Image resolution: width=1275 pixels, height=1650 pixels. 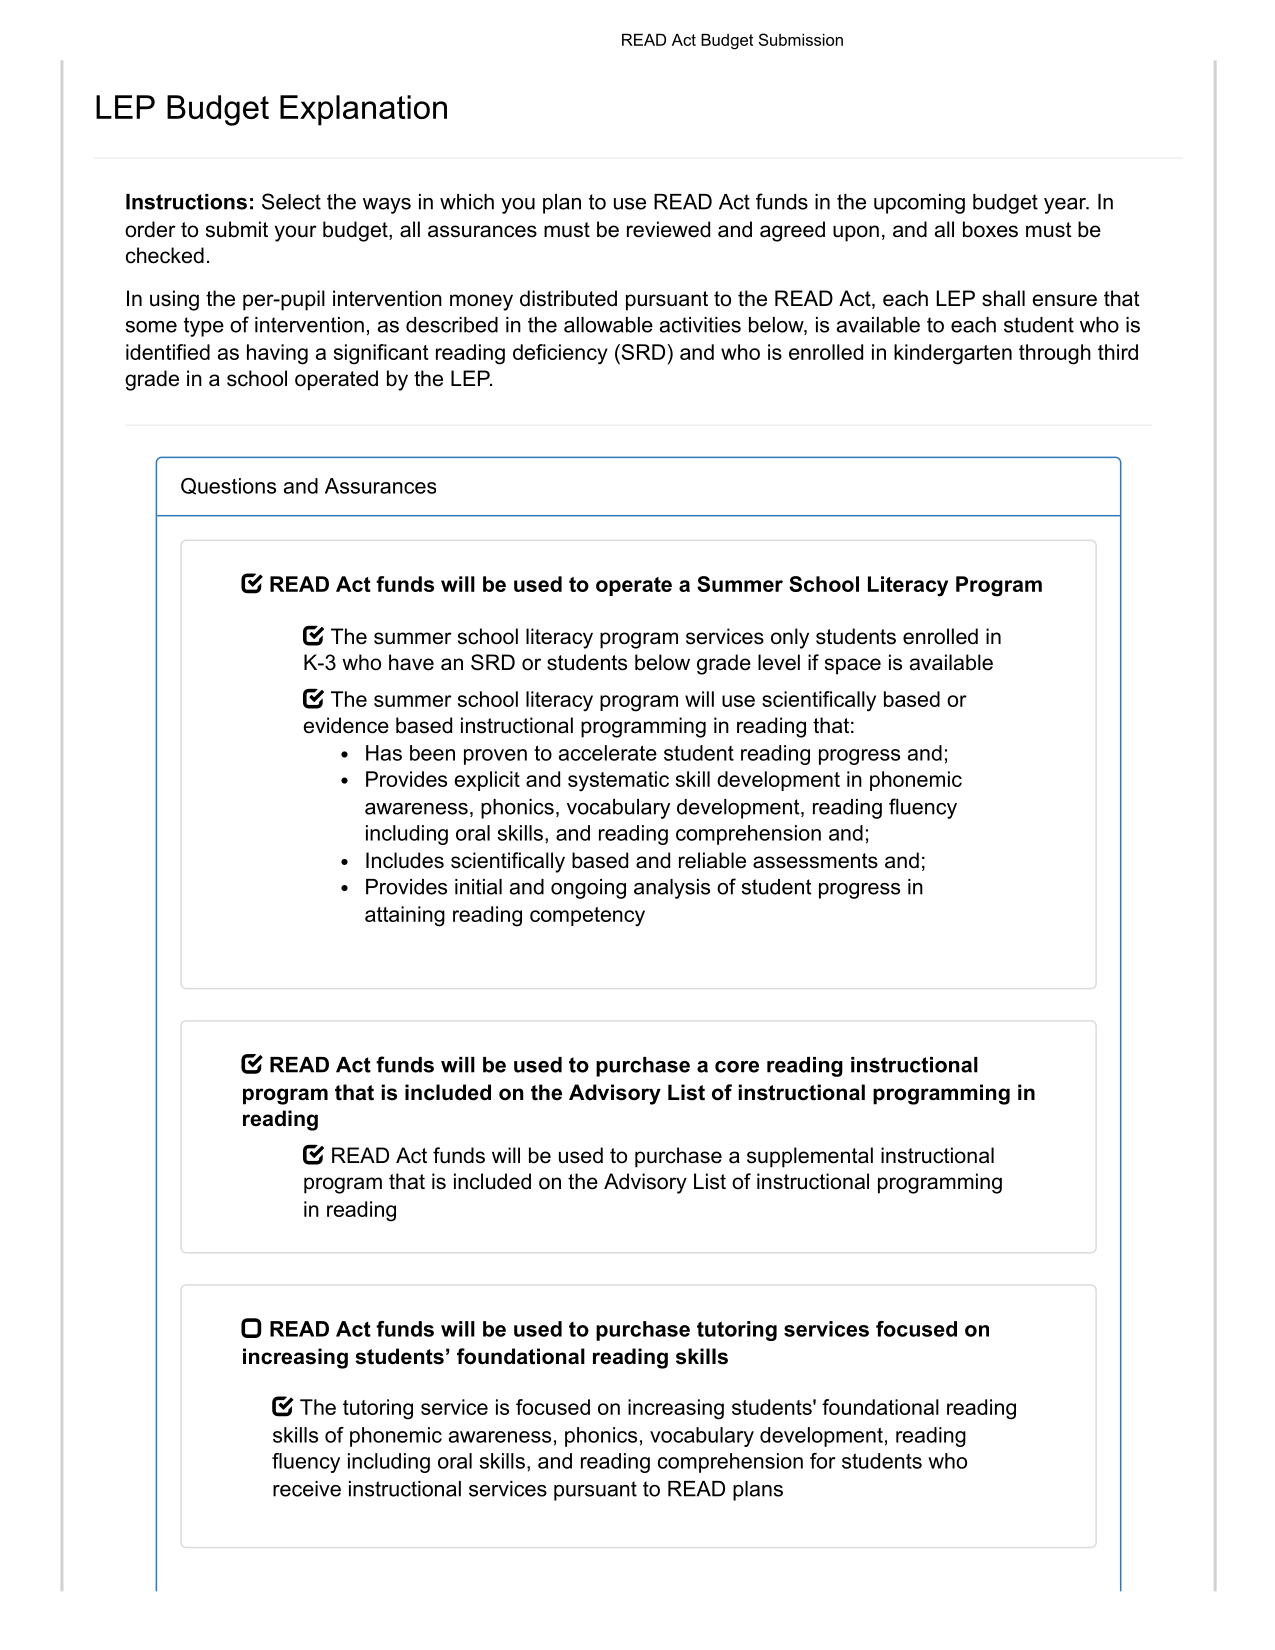 I want to click on only, so click(x=790, y=638).
